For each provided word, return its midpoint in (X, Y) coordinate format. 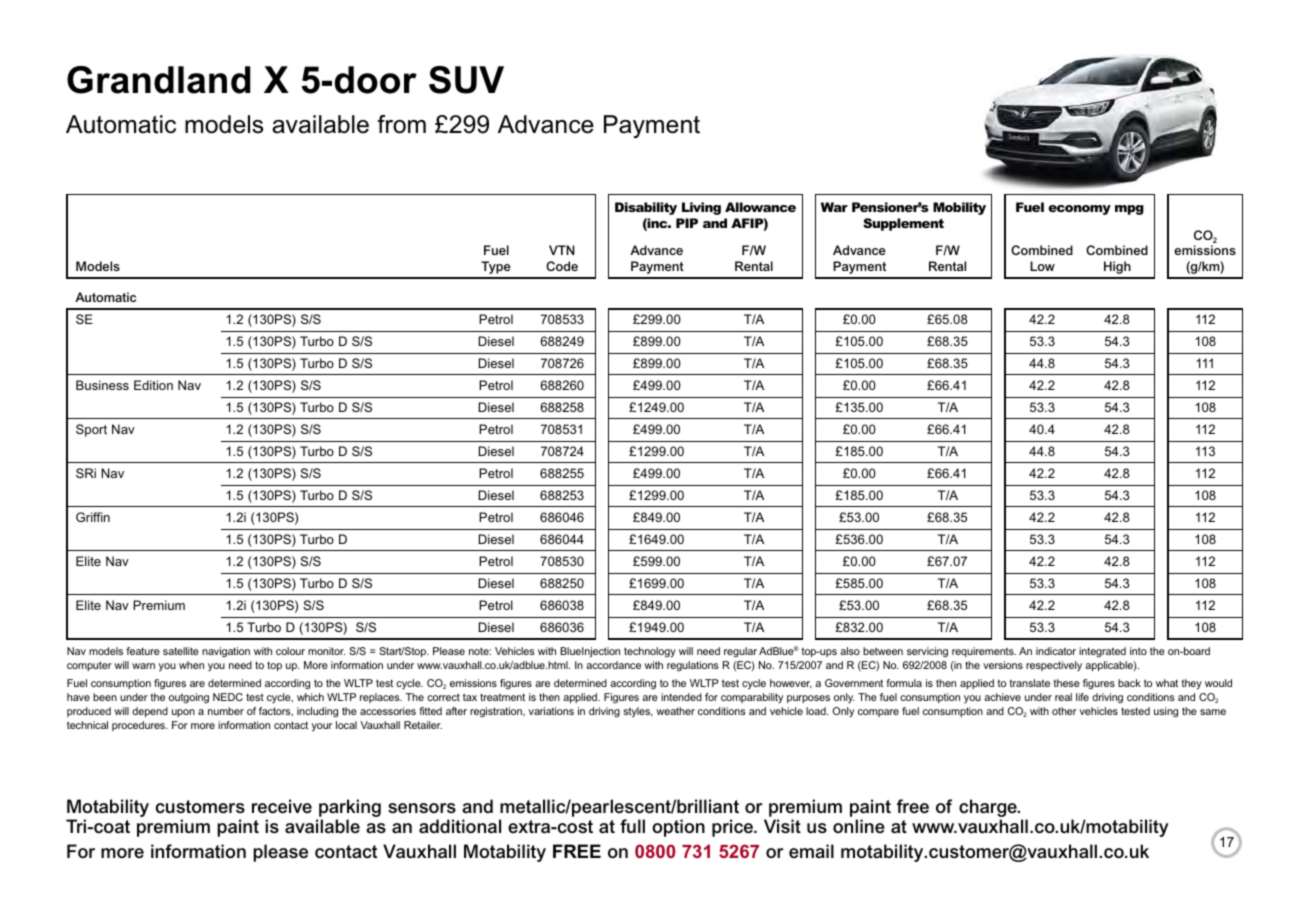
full (632, 826)
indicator (1056, 651)
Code (562, 266)
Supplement (903, 224)
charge (989, 809)
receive (282, 806)
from (401, 124)
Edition (153, 385)
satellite (181, 651)
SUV (466, 80)
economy (1079, 210)
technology (650, 652)
